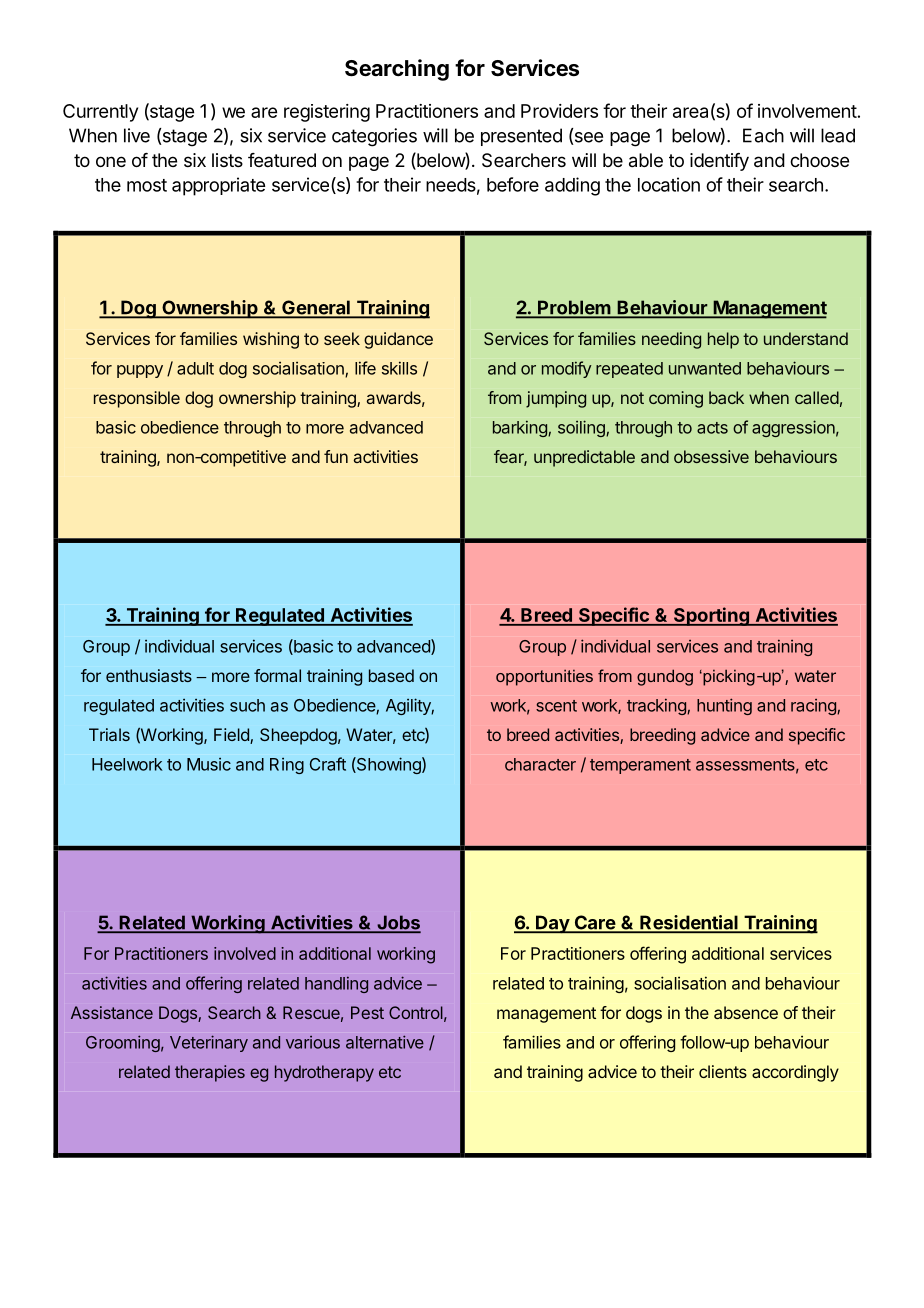 Image resolution: width=924 pixels, height=1308 pixels. What do you see at coordinates (723, 1071) in the page?
I see `clients` at bounding box center [723, 1071].
